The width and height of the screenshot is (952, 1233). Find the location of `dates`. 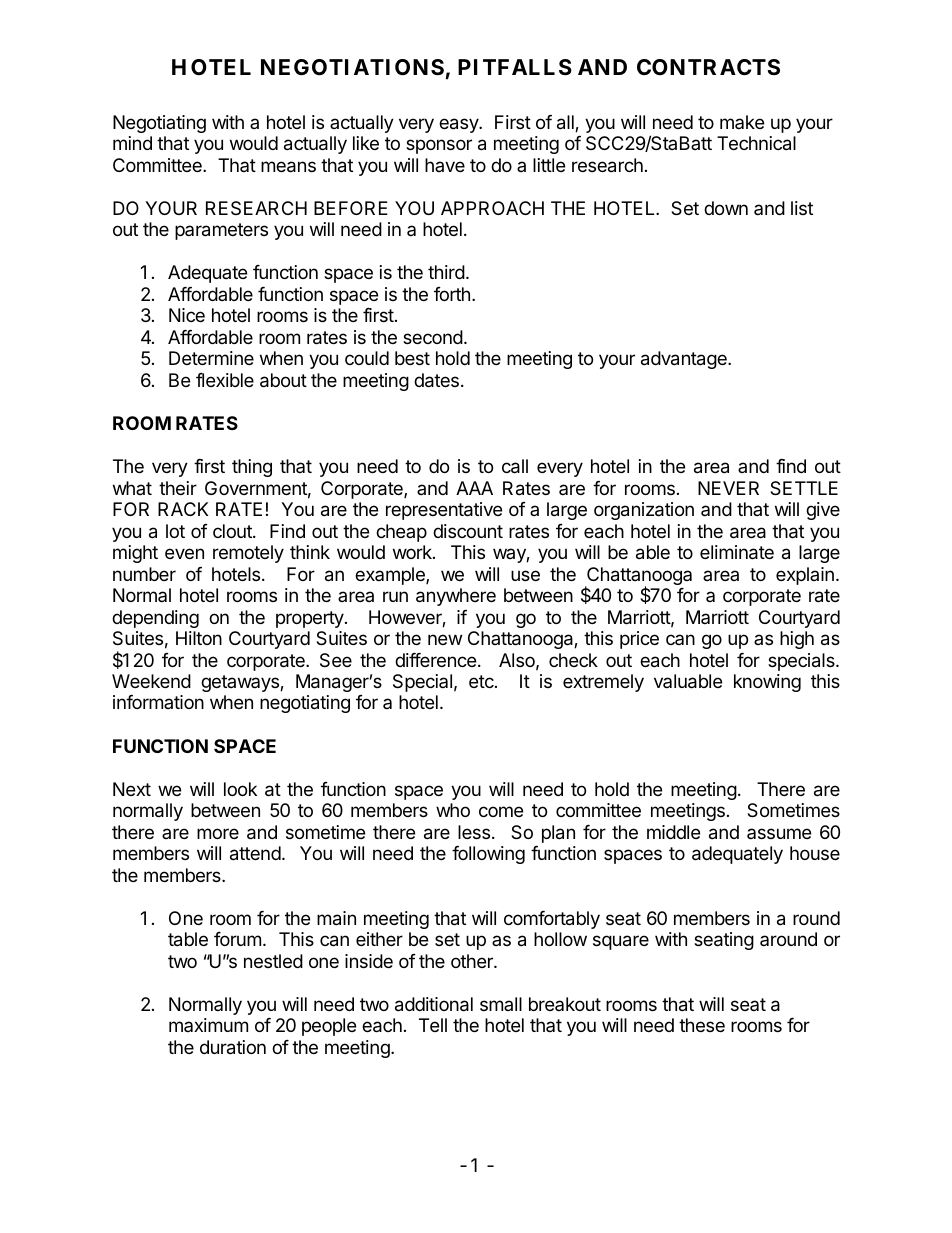

dates is located at coordinates (436, 380).
